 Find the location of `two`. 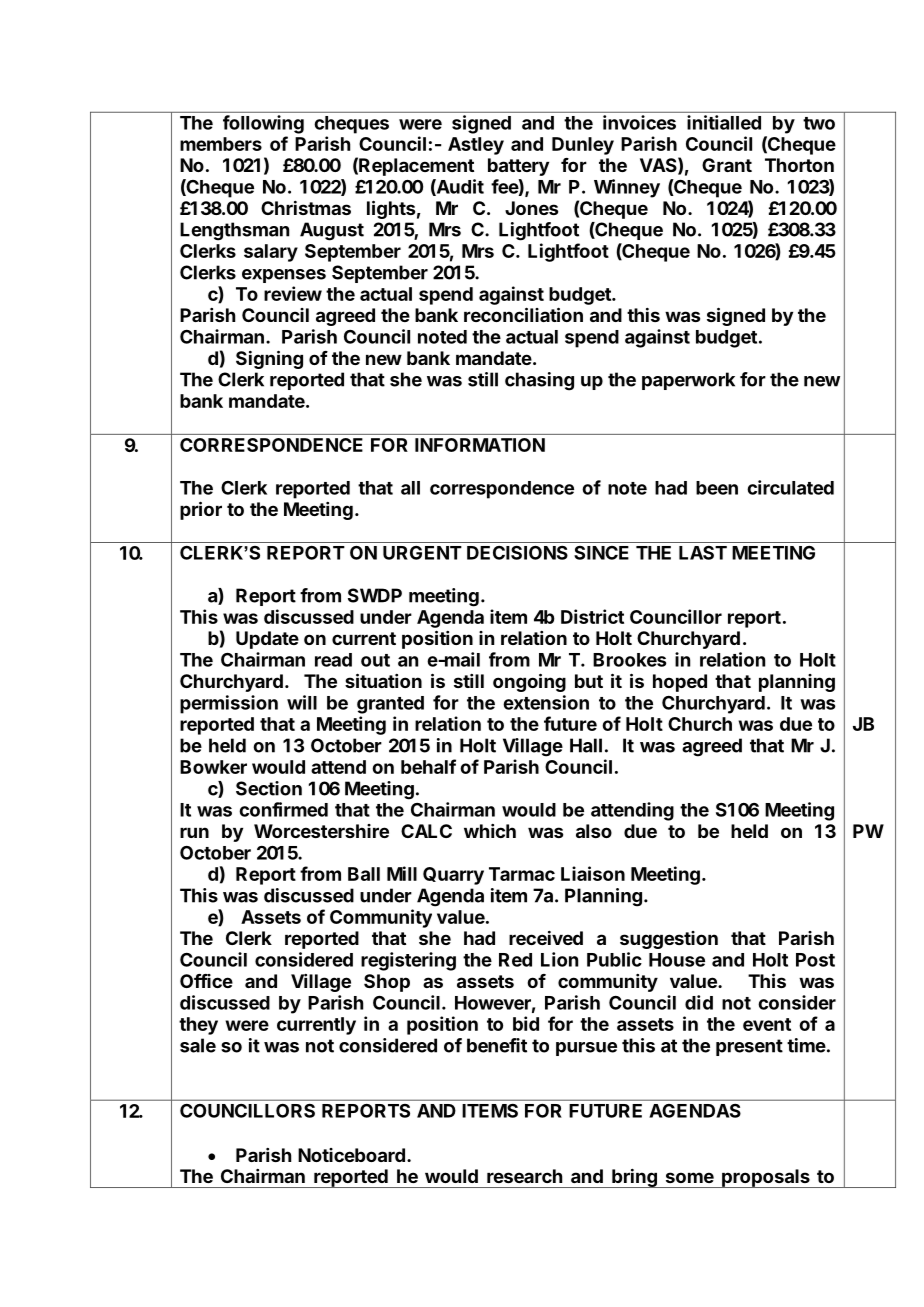

two is located at coordinates (819, 123).
